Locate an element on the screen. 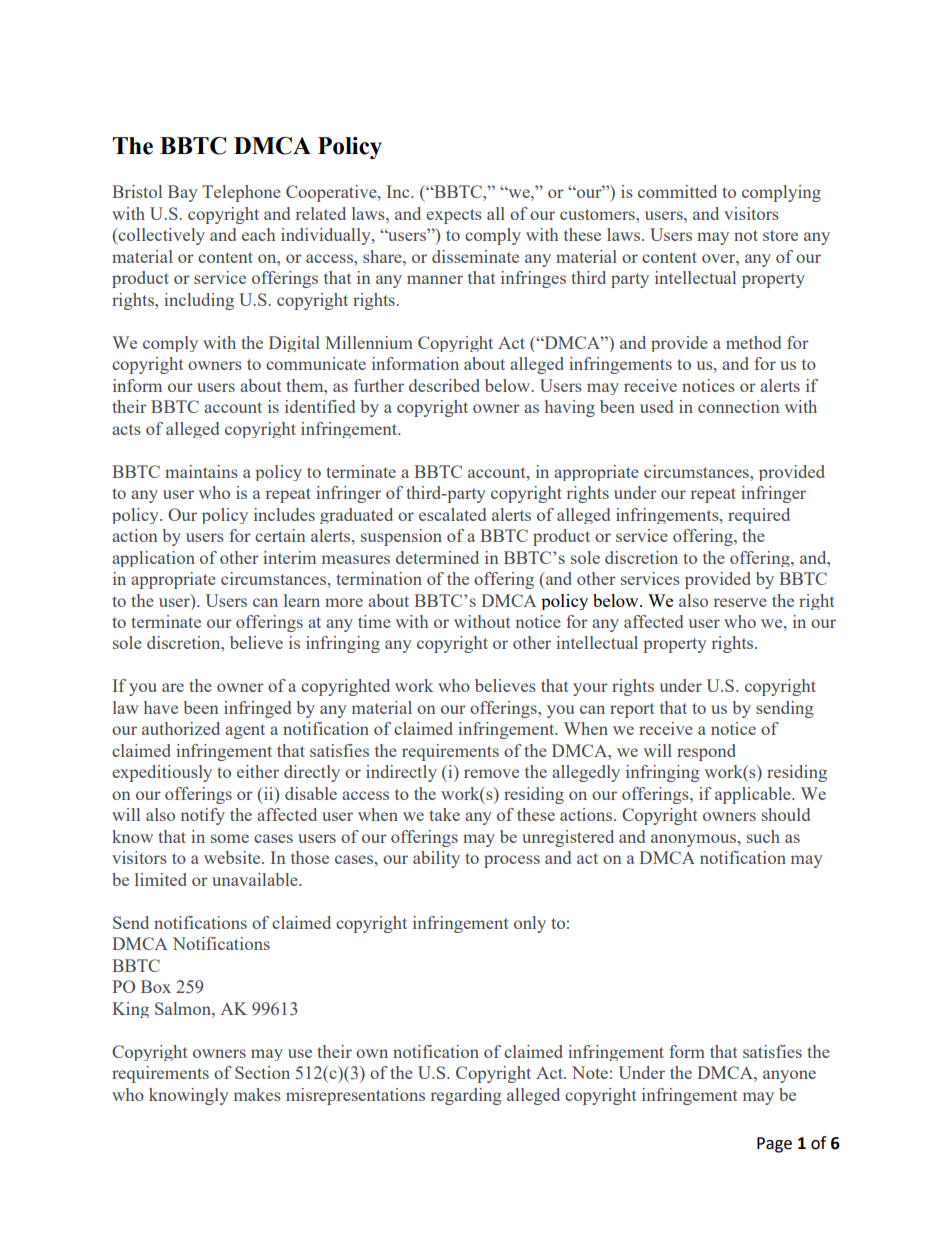 The height and width of the screenshot is (1233, 952). reserve is located at coordinates (740, 602).
